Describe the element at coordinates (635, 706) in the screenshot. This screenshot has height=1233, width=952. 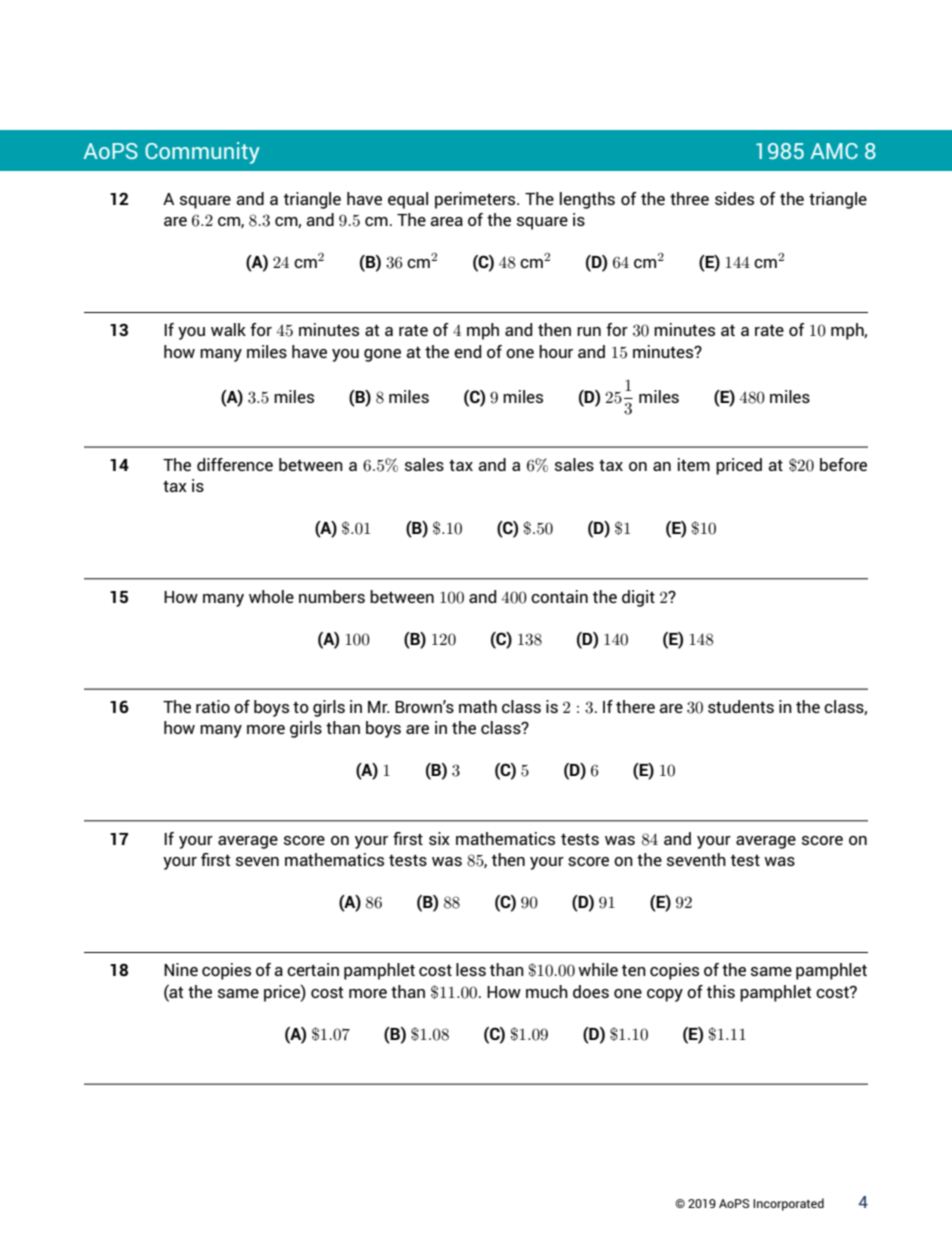
I see `there` at that location.
